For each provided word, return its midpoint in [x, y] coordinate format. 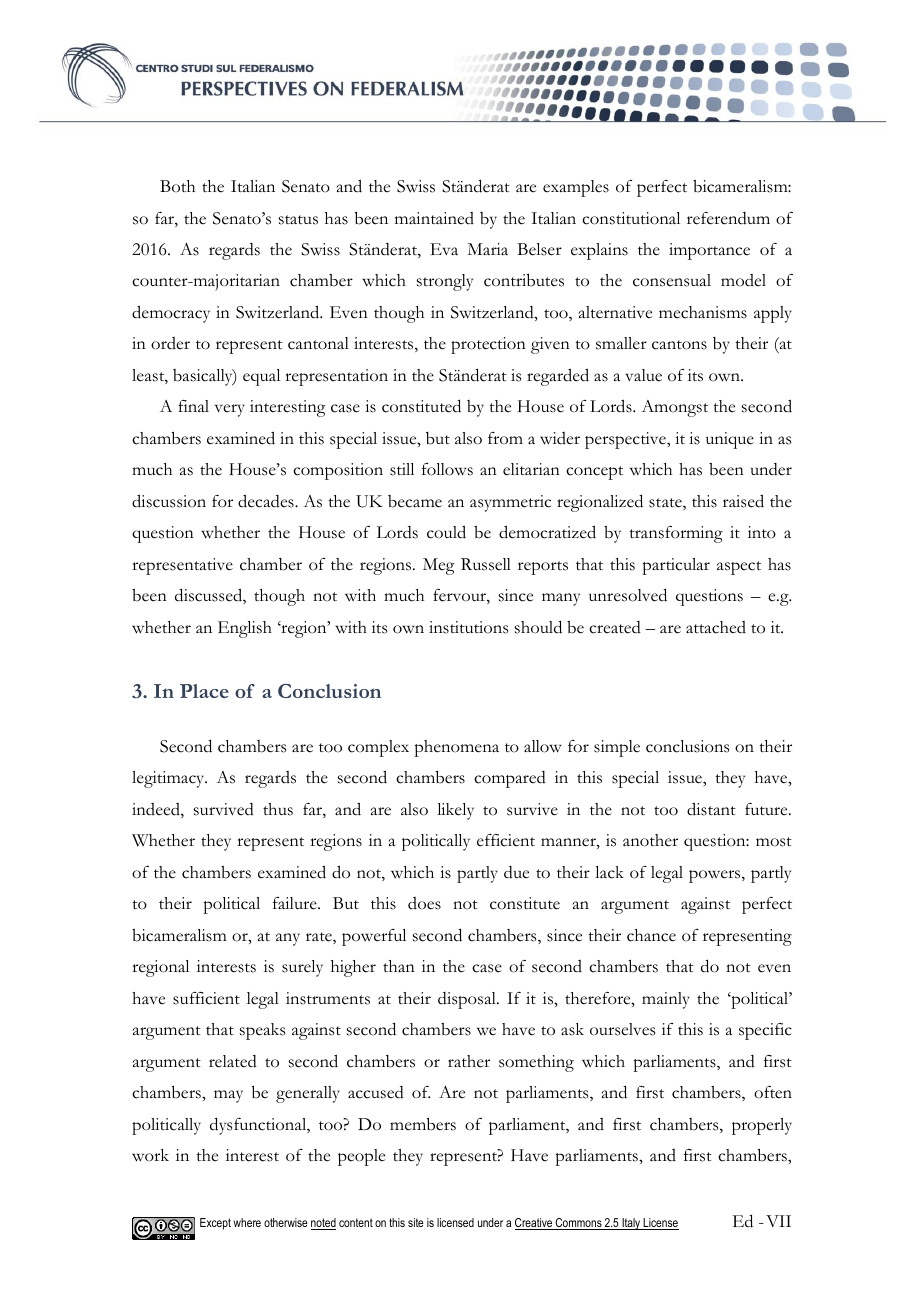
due [516, 872]
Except [215, 1224]
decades [267, 501]
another [650, 840]
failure [296, 903]
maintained [434, 218]
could [446, 532]
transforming [676, 534]
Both [177, 186]
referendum [728, 218]
